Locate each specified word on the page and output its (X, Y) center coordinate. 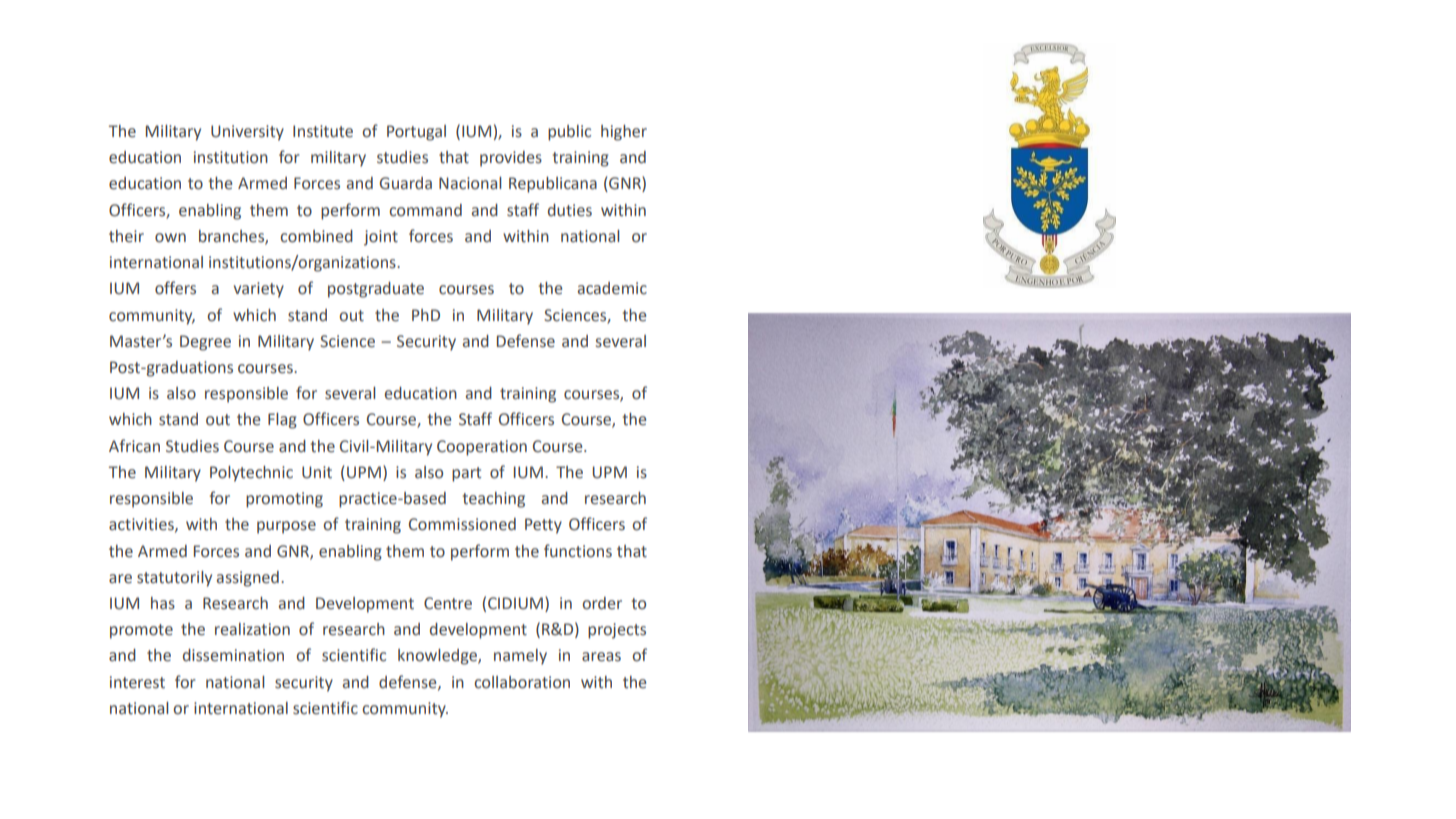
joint (381, 238)
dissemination (233, 655)
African (134, 446)
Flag (282, 421)
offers (175, 288)
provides (511, 159)
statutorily (174, 579)
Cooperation (482, 448)
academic (612, 288)
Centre (448, 603)
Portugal (416, 133)
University (247, 133)
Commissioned (462, 524)
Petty (543, 526)
